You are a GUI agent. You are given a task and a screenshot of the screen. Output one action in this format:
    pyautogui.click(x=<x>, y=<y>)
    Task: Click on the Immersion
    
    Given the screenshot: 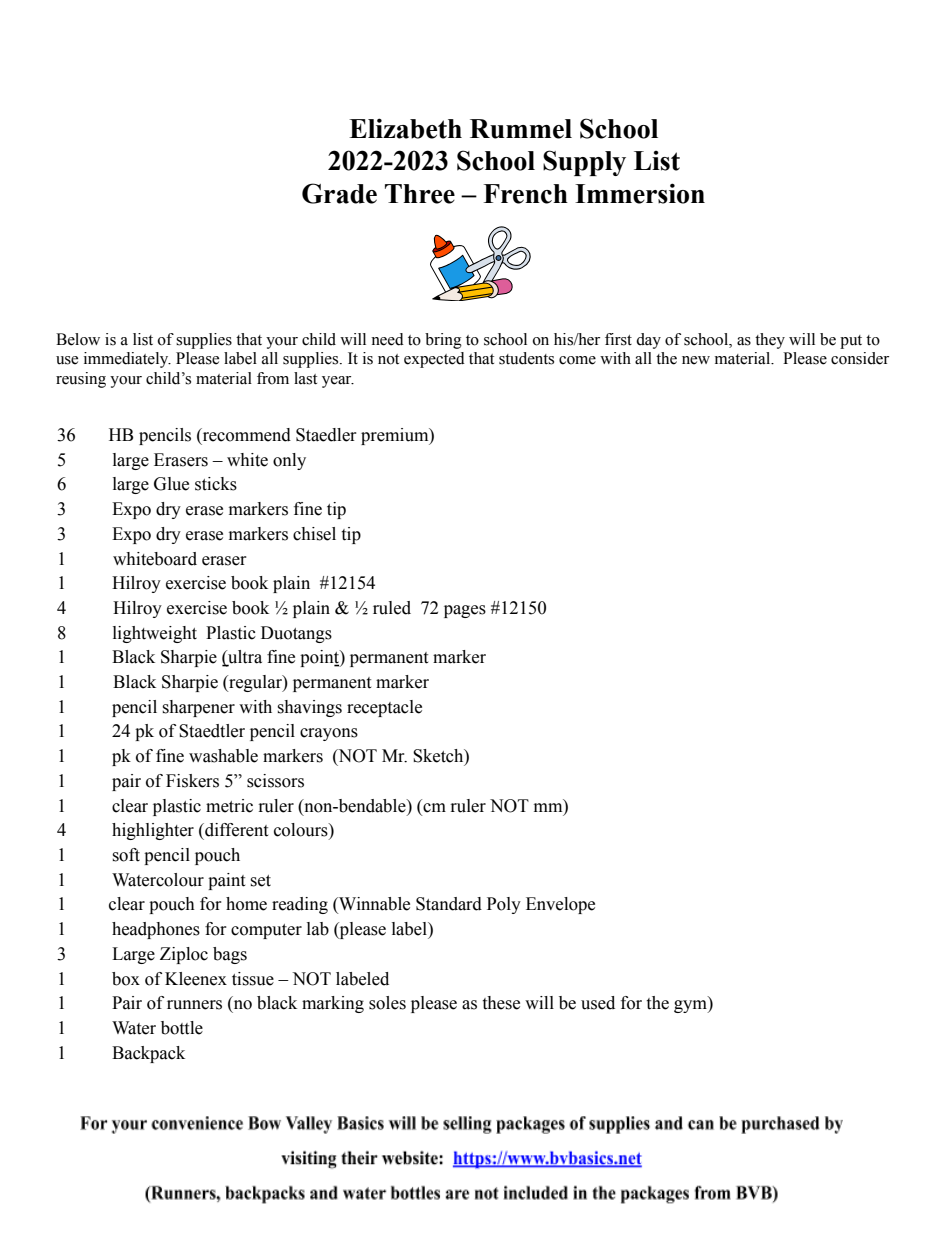 What is the action you would take?
    pyautogui.click(x=640, y=193)
